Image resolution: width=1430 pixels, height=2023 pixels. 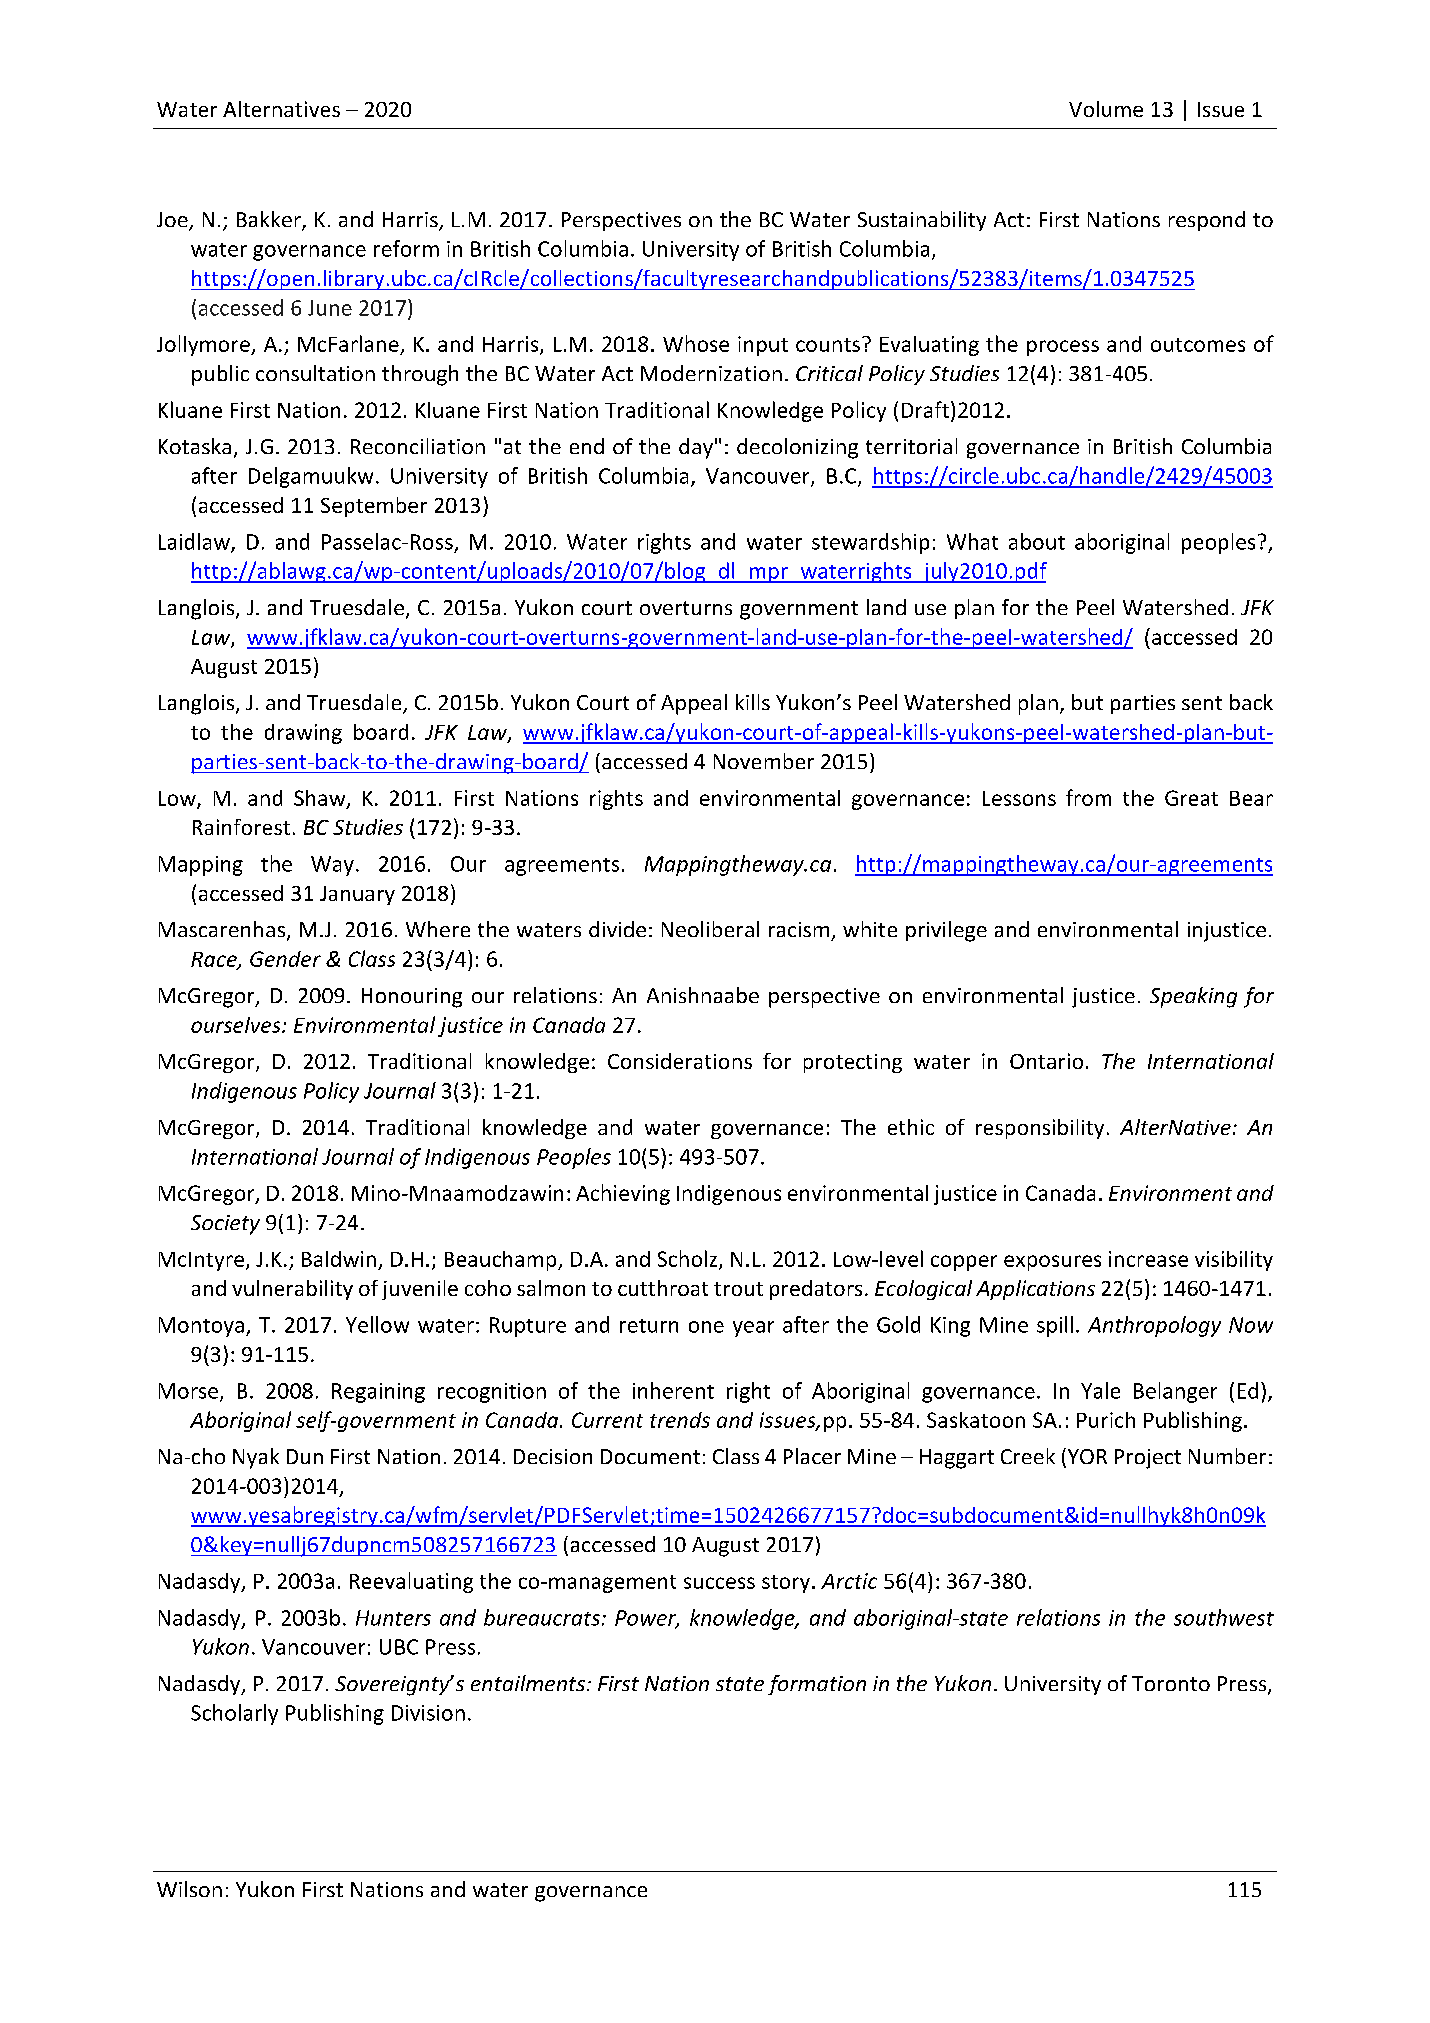 I want to click on Whose, so click(x=696, y=343).
